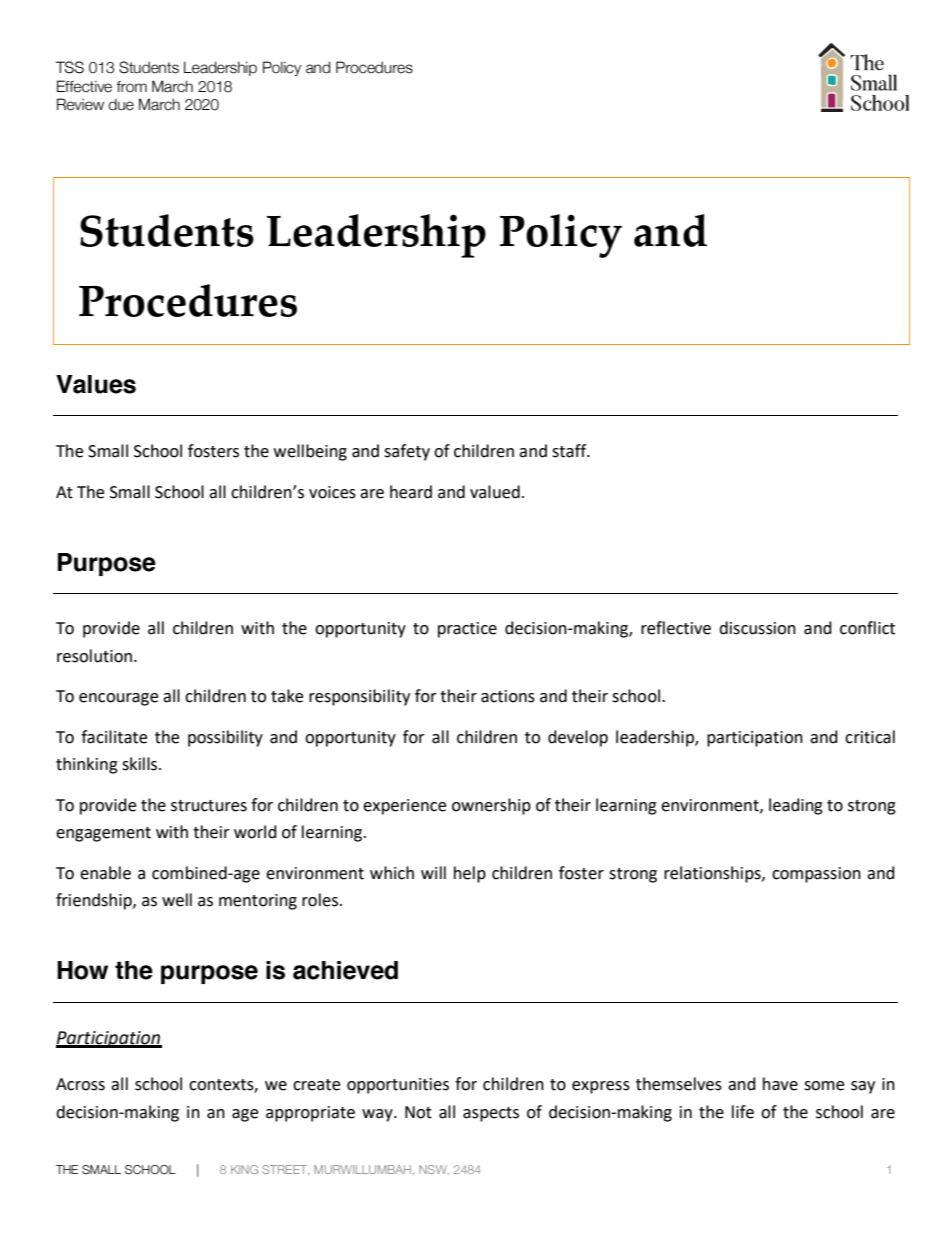  I want to click on Values, so click(96, 384).
